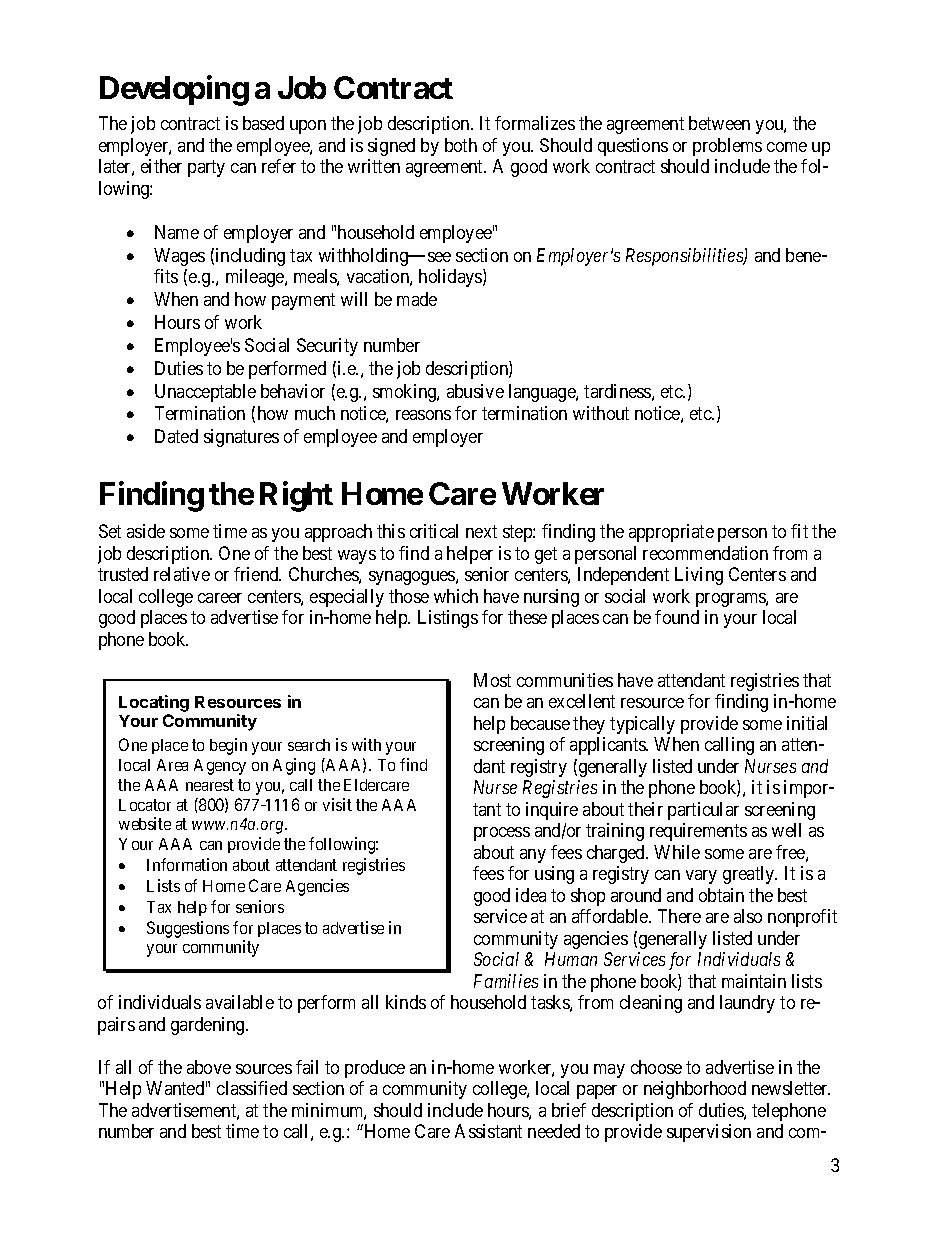 The height and width of the screenshot is (1233, 952). I want to click on Most, so click(492, 680).
